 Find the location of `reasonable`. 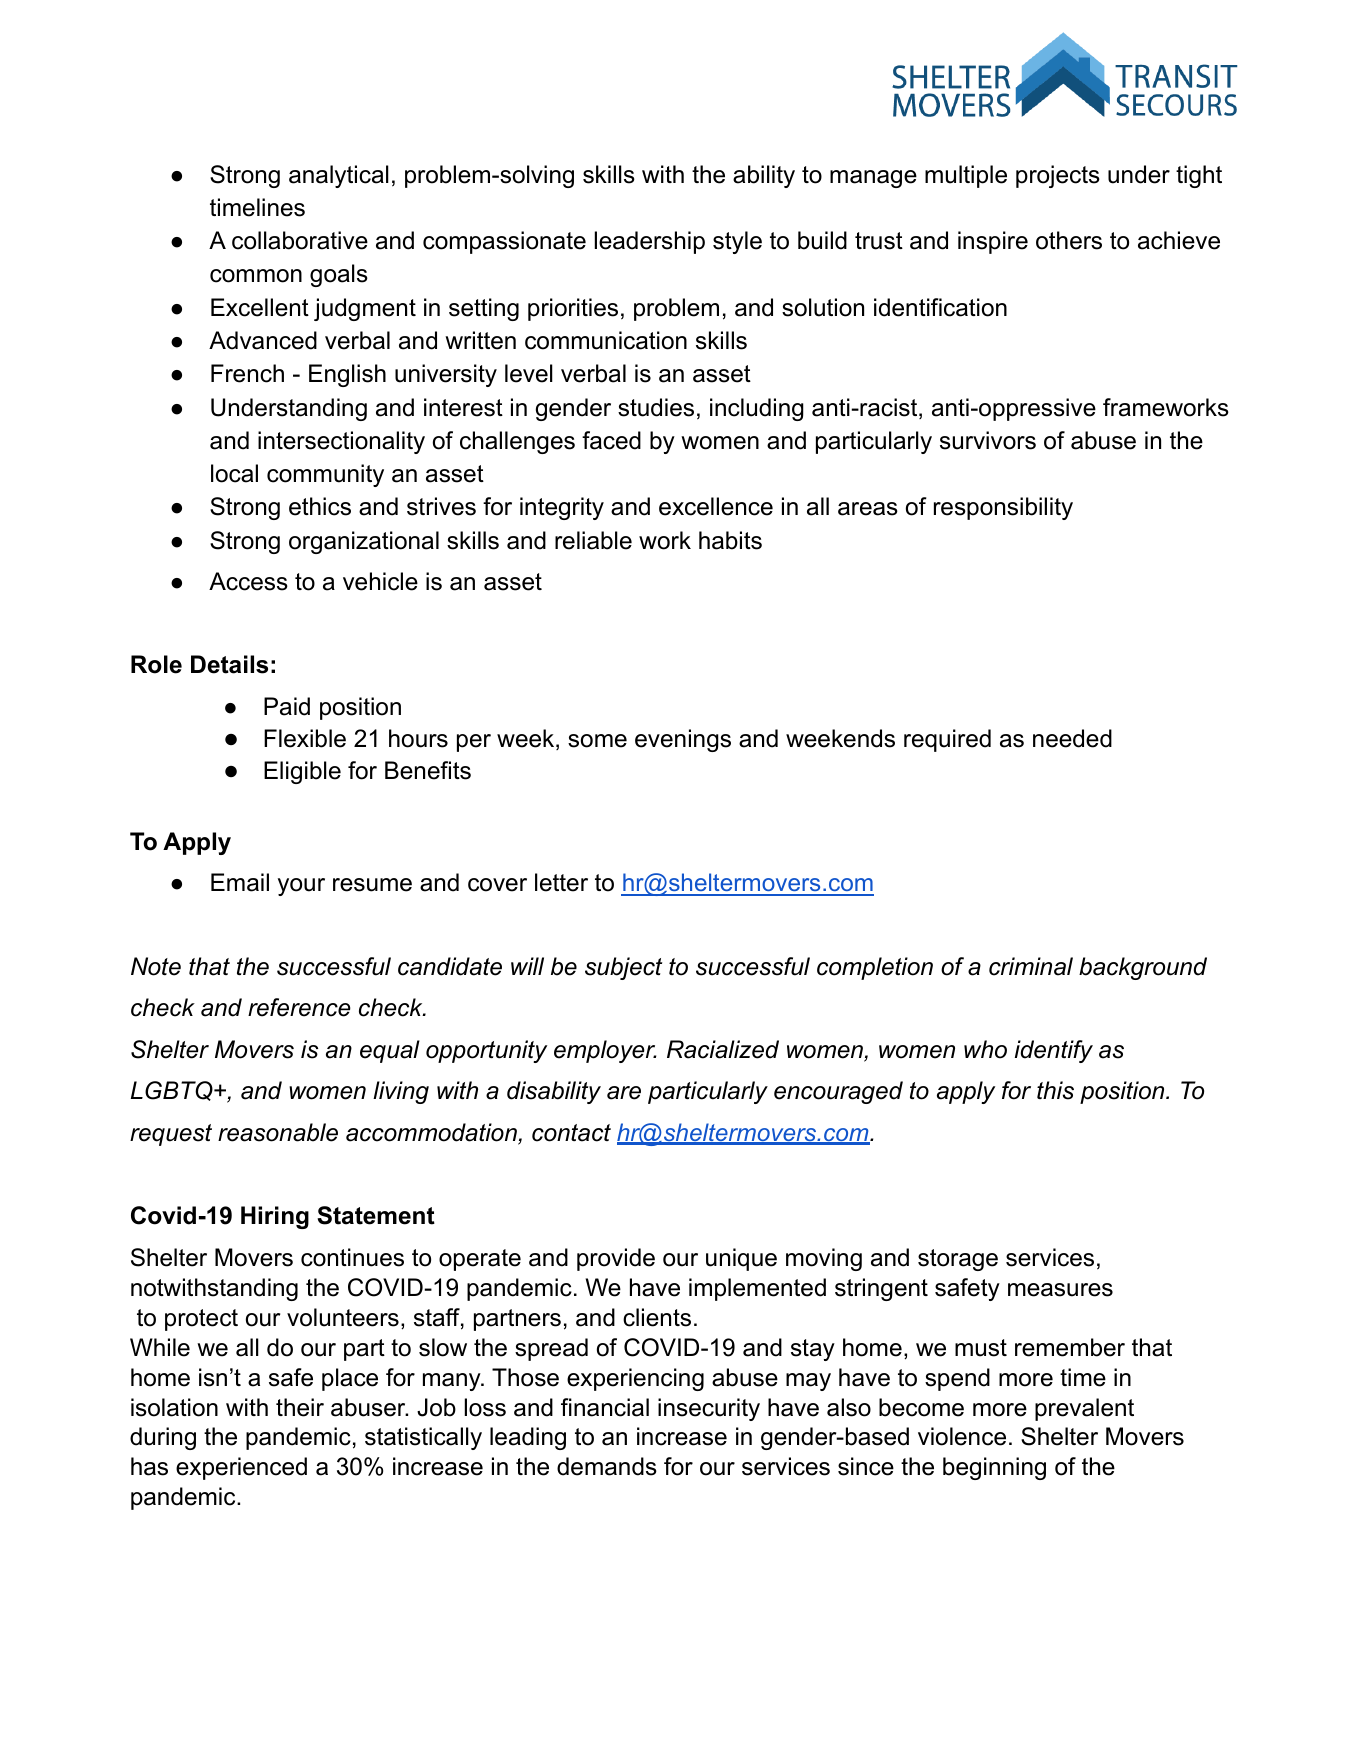

reasonable is located at coordinates (278, 1132).
